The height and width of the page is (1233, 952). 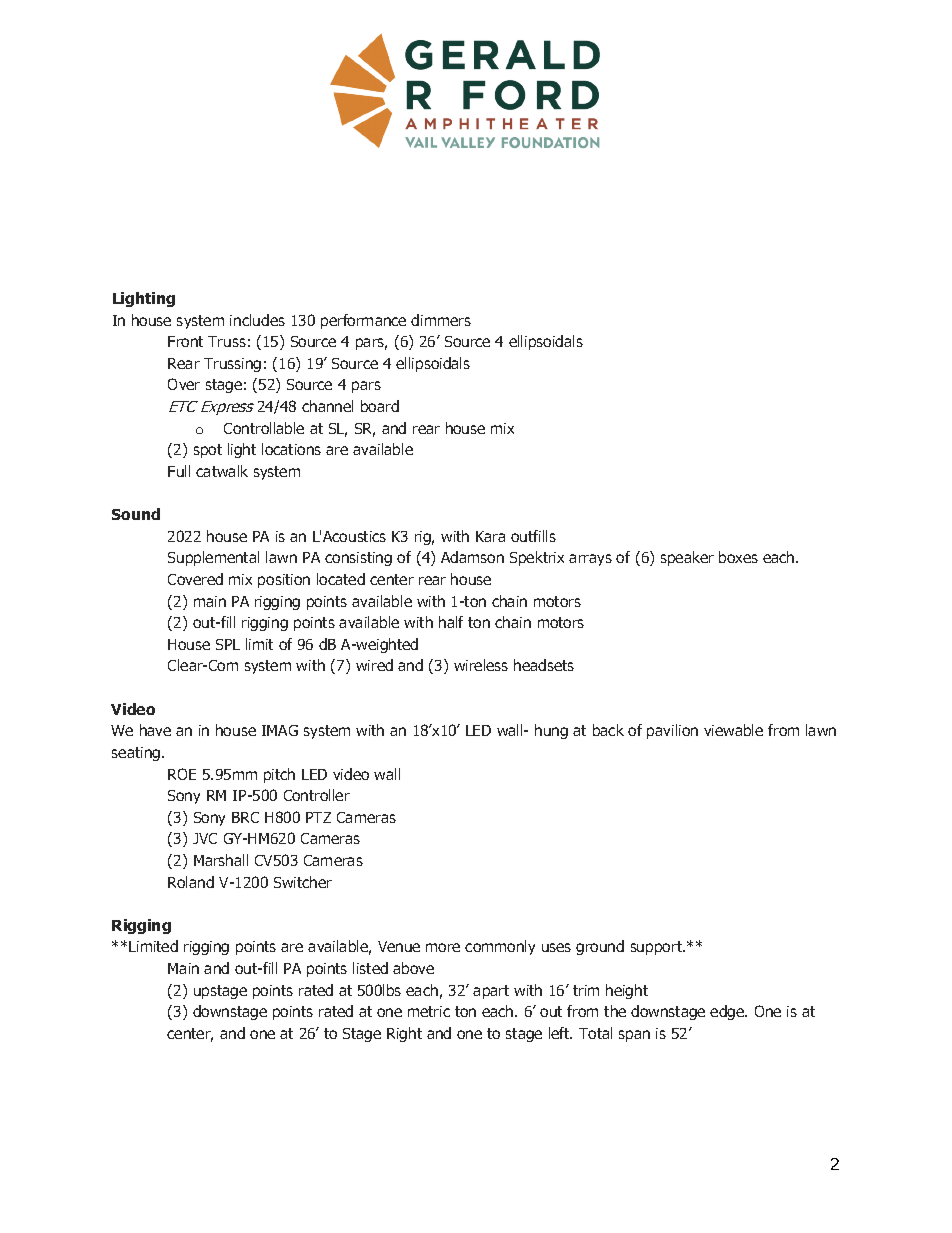 What do you see at coordinates (441, 320) in the page?
I see `dimmers` at bounding box center [441, 320].
